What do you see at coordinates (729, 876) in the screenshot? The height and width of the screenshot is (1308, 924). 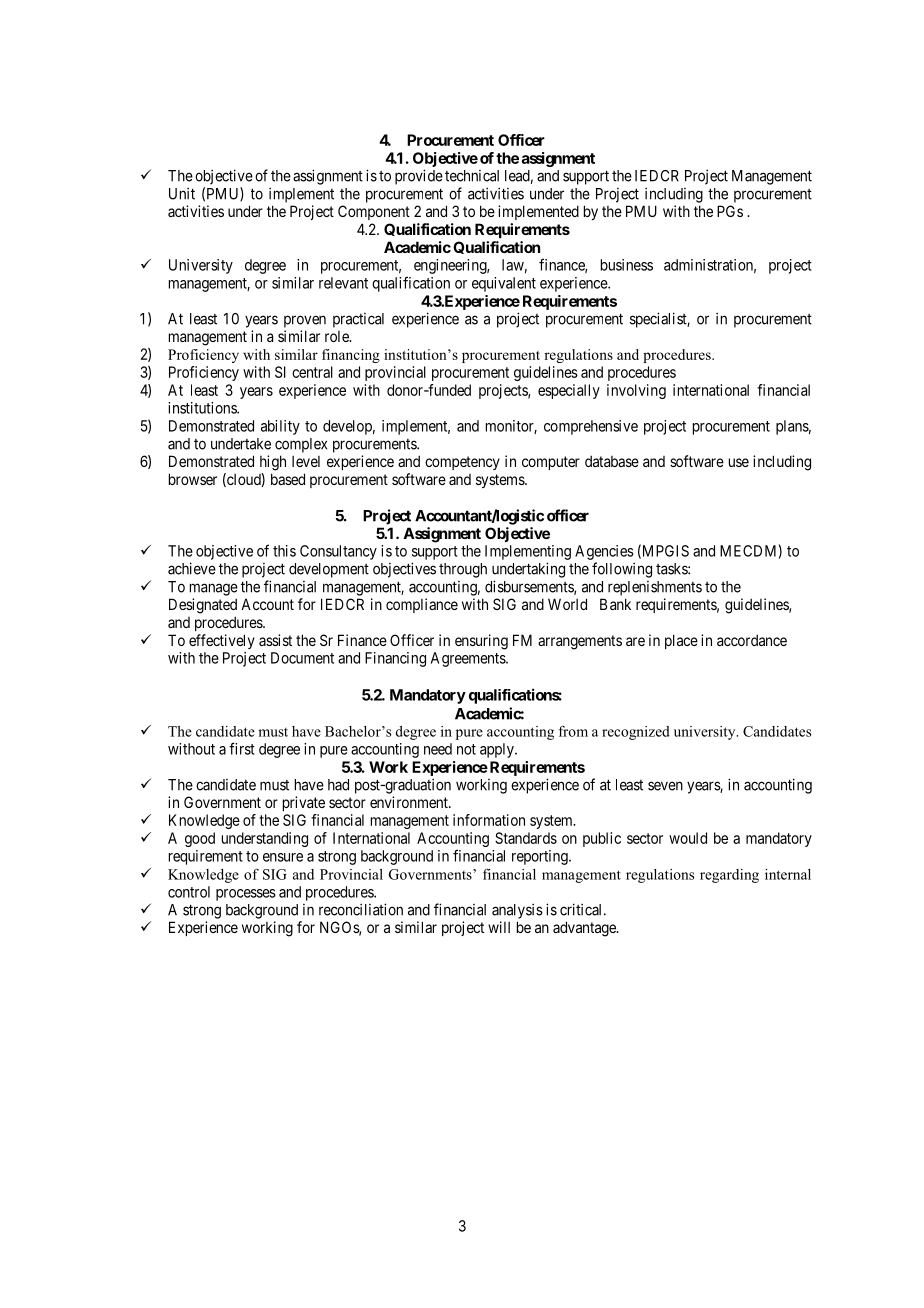 I see `regarding` at bounding box center [729, 876].
